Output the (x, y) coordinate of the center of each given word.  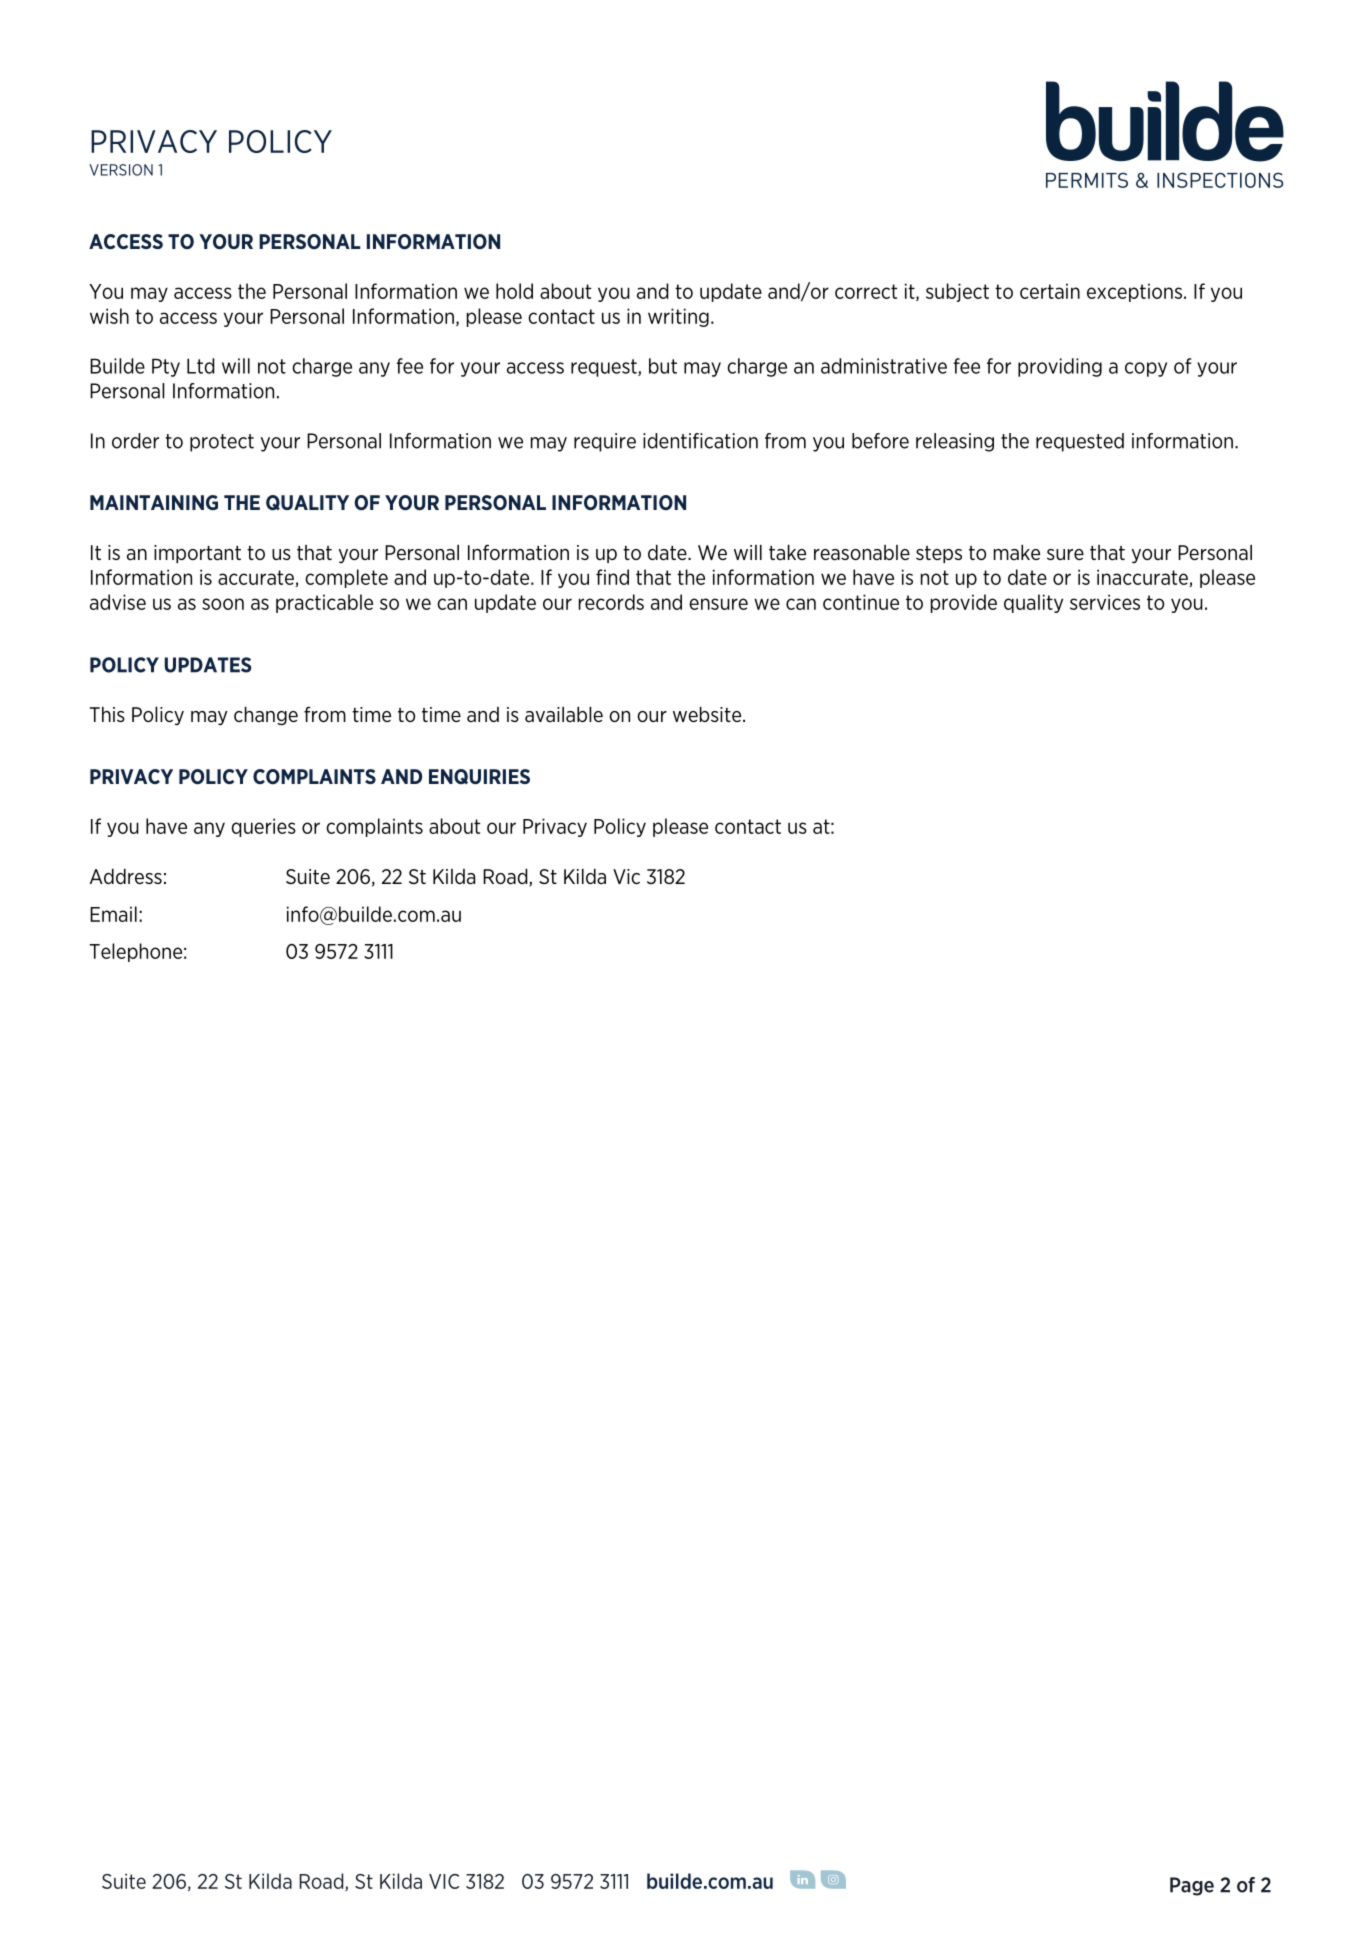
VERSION (121, 170)
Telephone (135, 952)
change (266, 716)
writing (678, 317)
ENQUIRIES (479, 776)
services (1105, 602)
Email (113, 914)
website (707, 714)
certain (1050, 291)
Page (1192, 1886)
